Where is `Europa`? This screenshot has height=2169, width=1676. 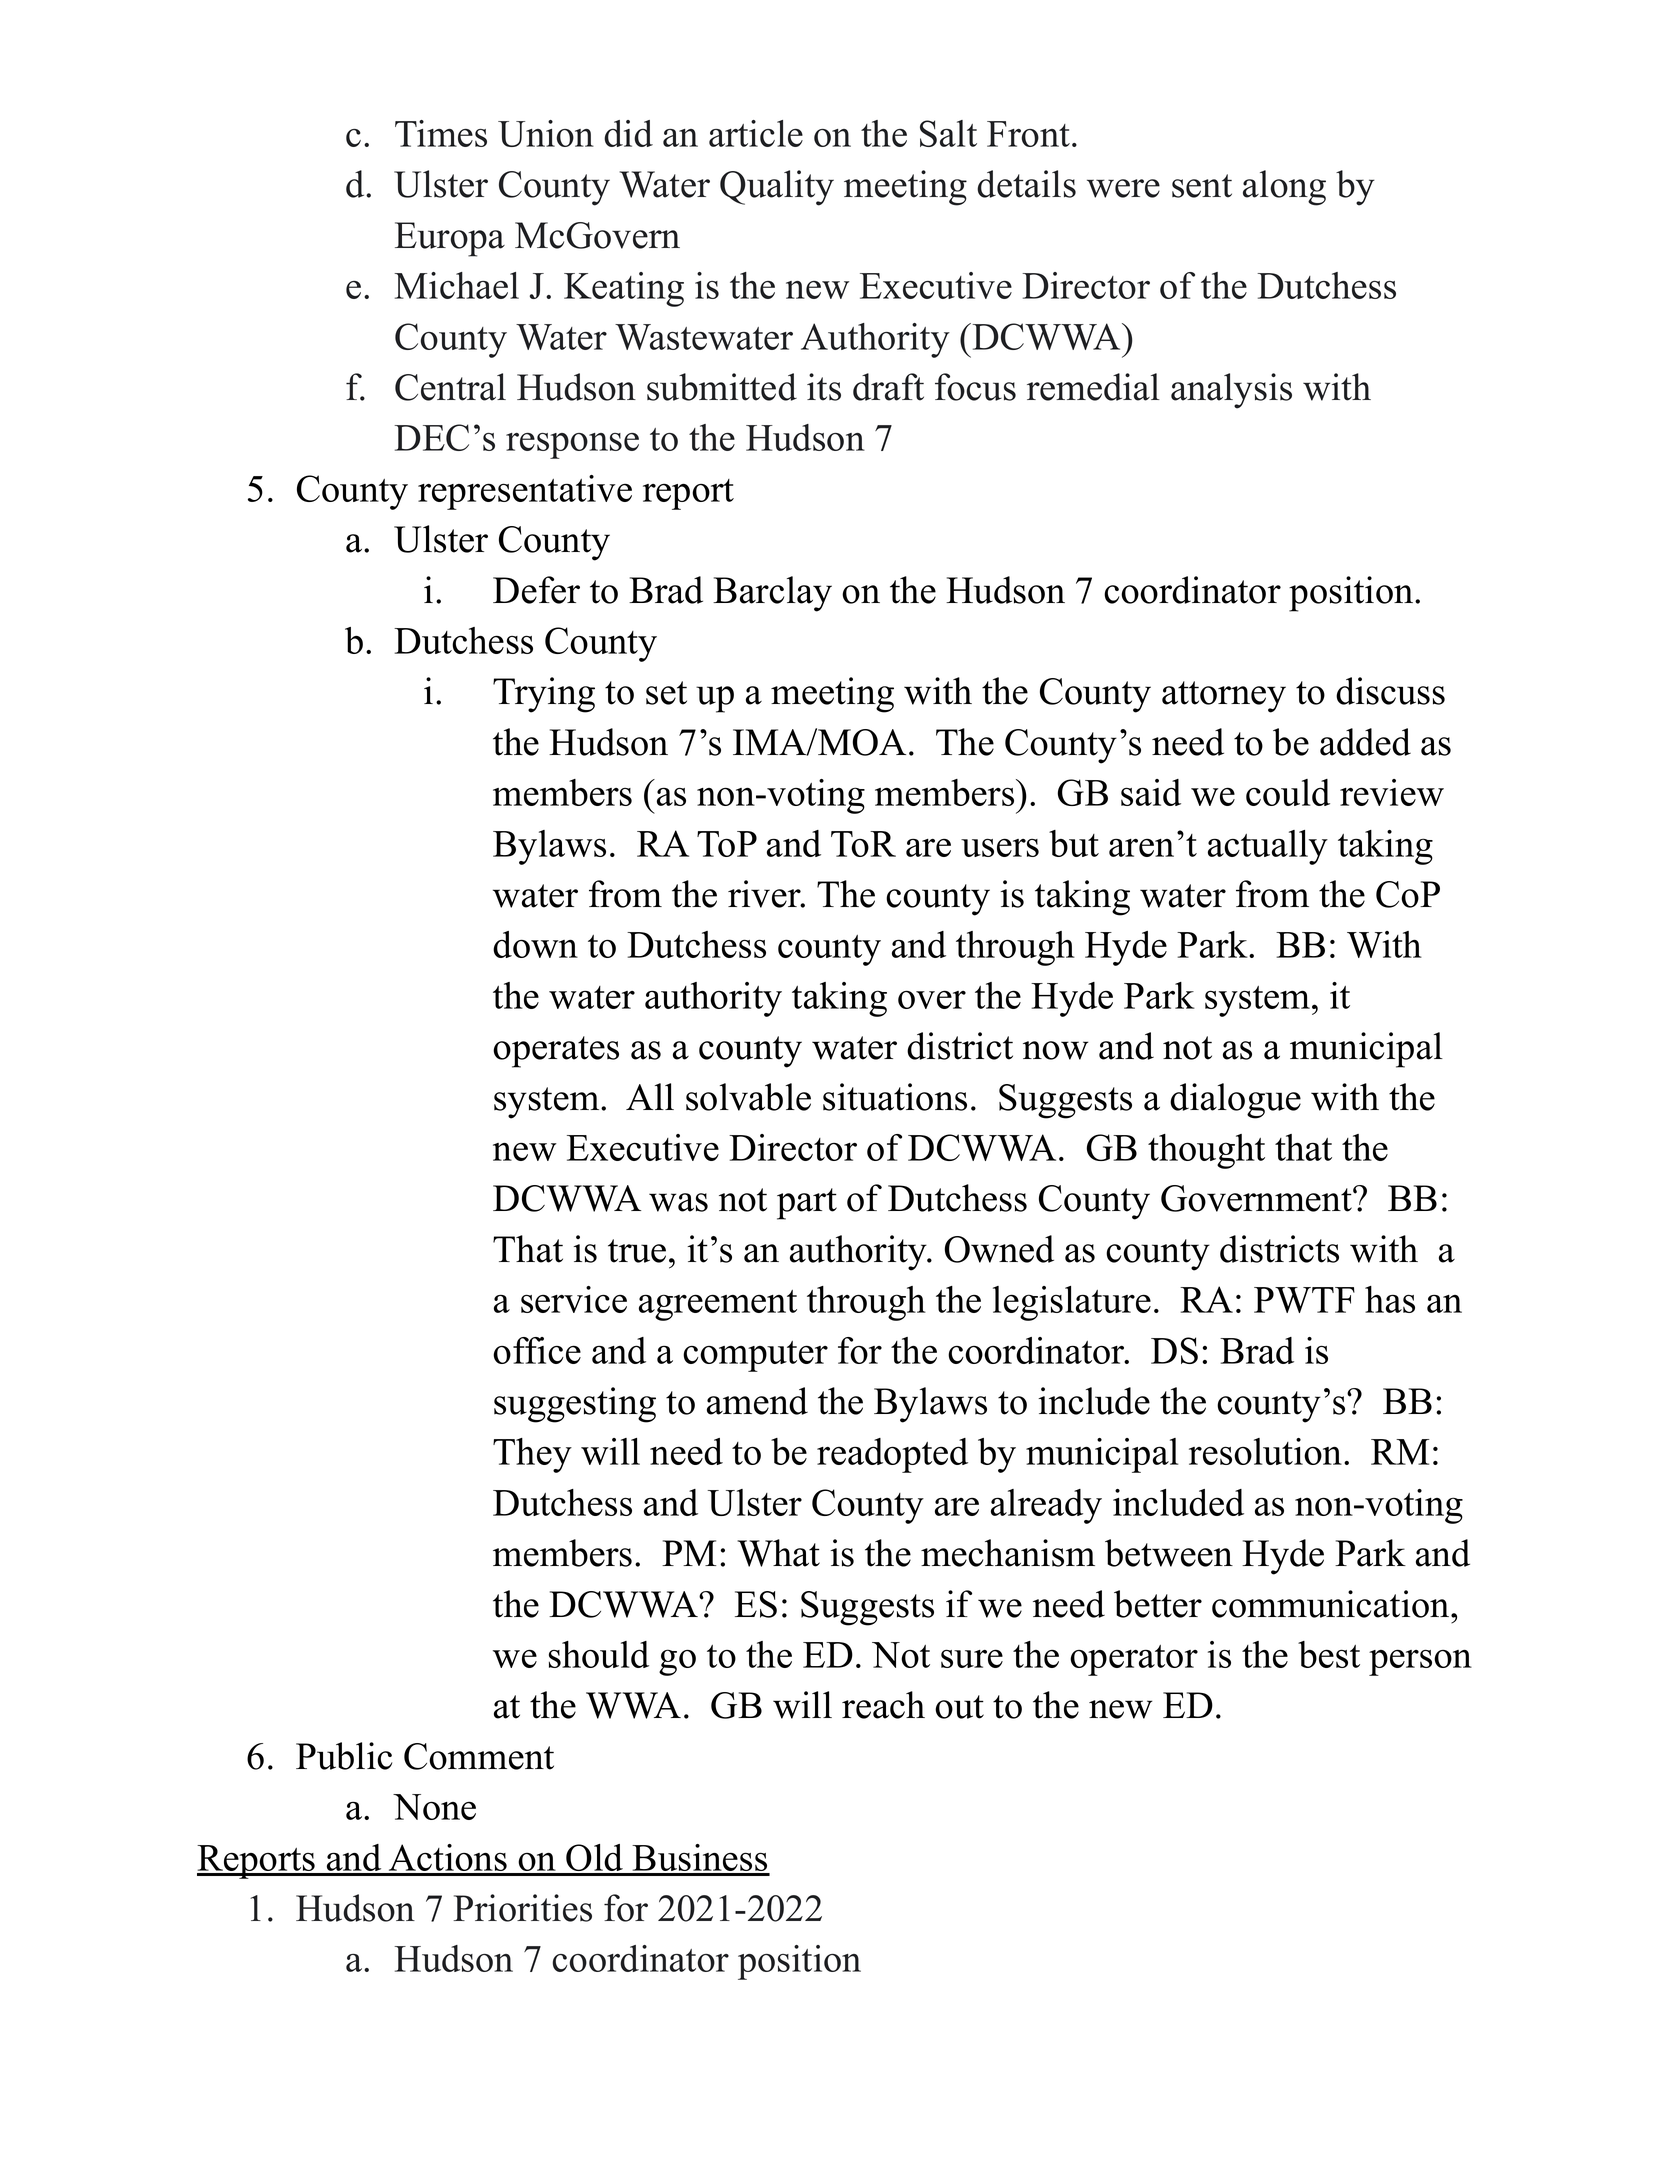 Europa is located at coordinates (450, 239).
